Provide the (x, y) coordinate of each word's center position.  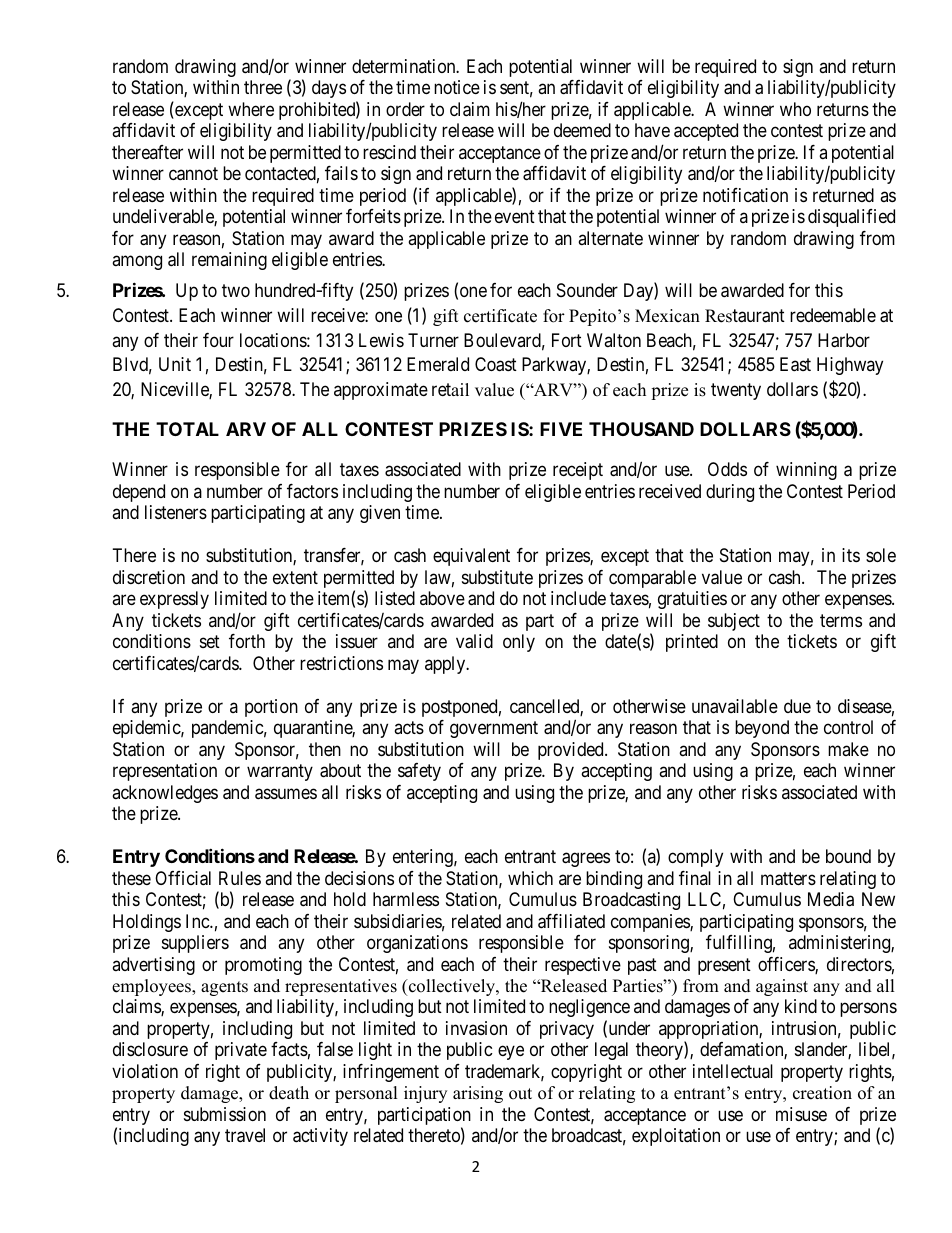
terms (841, 620)
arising (478, 1094)
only (519, 643)
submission (225, 1114)
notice (457, 87)
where (251, 109)
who (795, 109)
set (210, 642)
